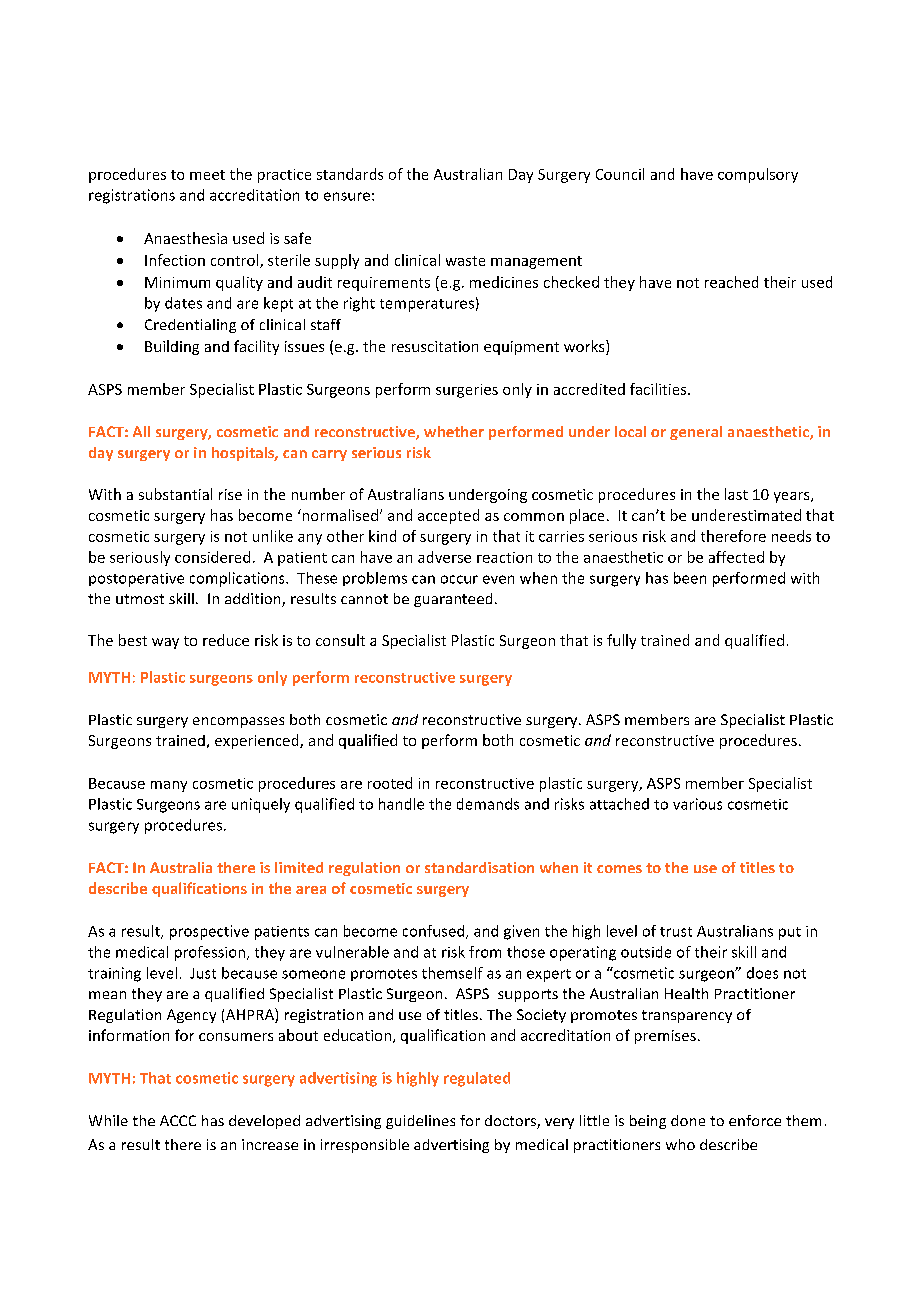  I want to click on substantial, so click(175, 494).
